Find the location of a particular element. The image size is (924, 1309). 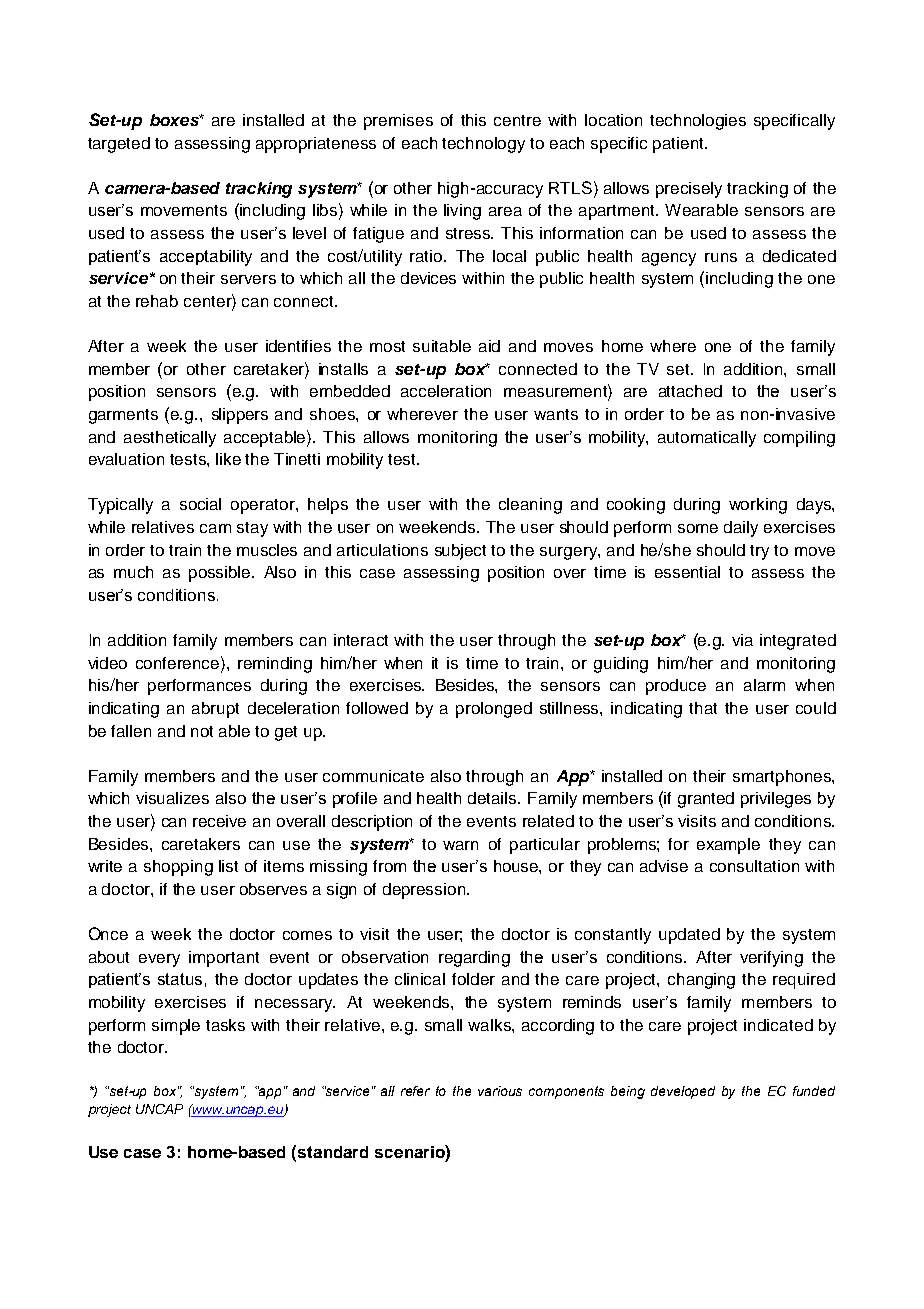

prolonged is located at coordinates (494, 710).
